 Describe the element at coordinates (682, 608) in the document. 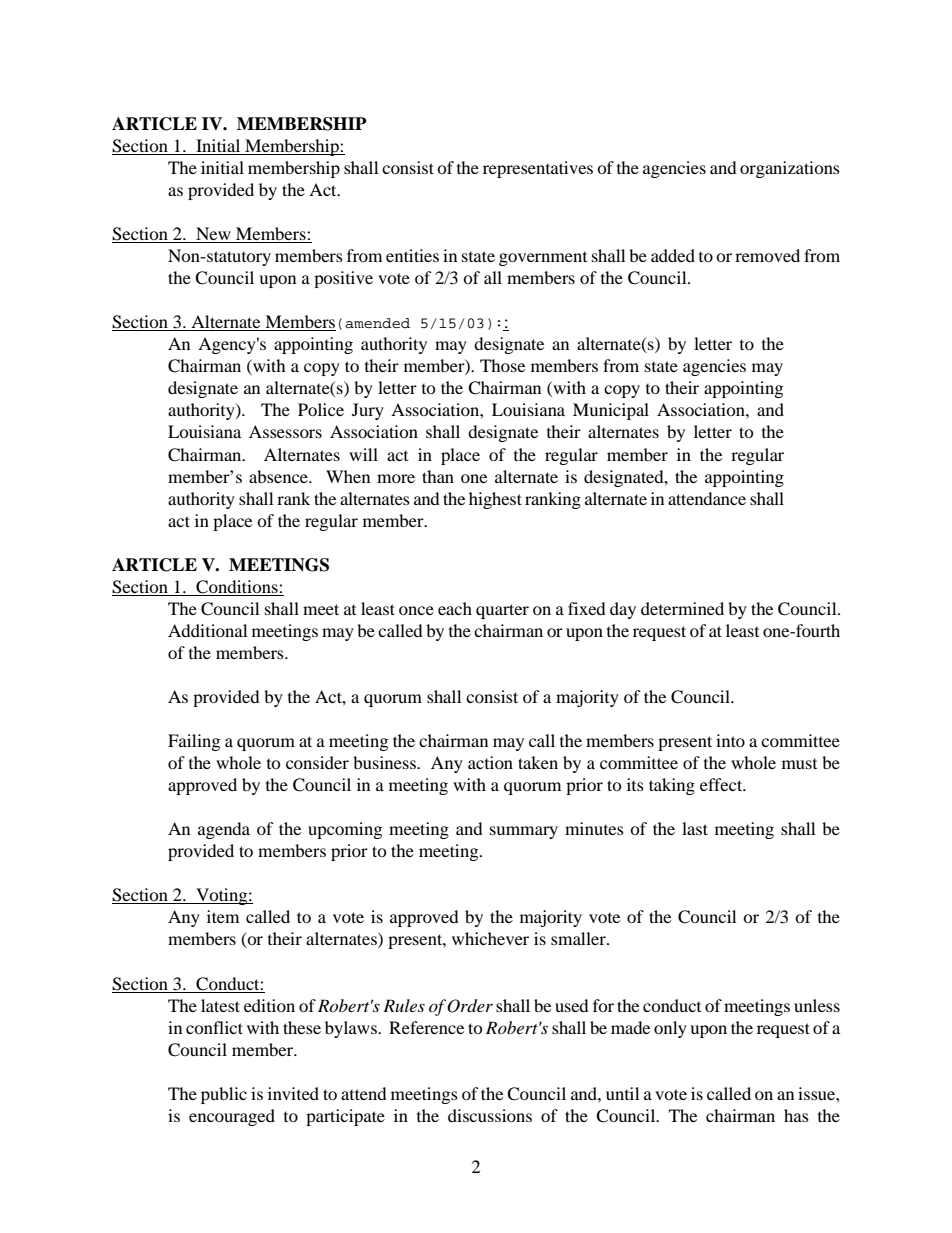

I see `determined` at that location.
